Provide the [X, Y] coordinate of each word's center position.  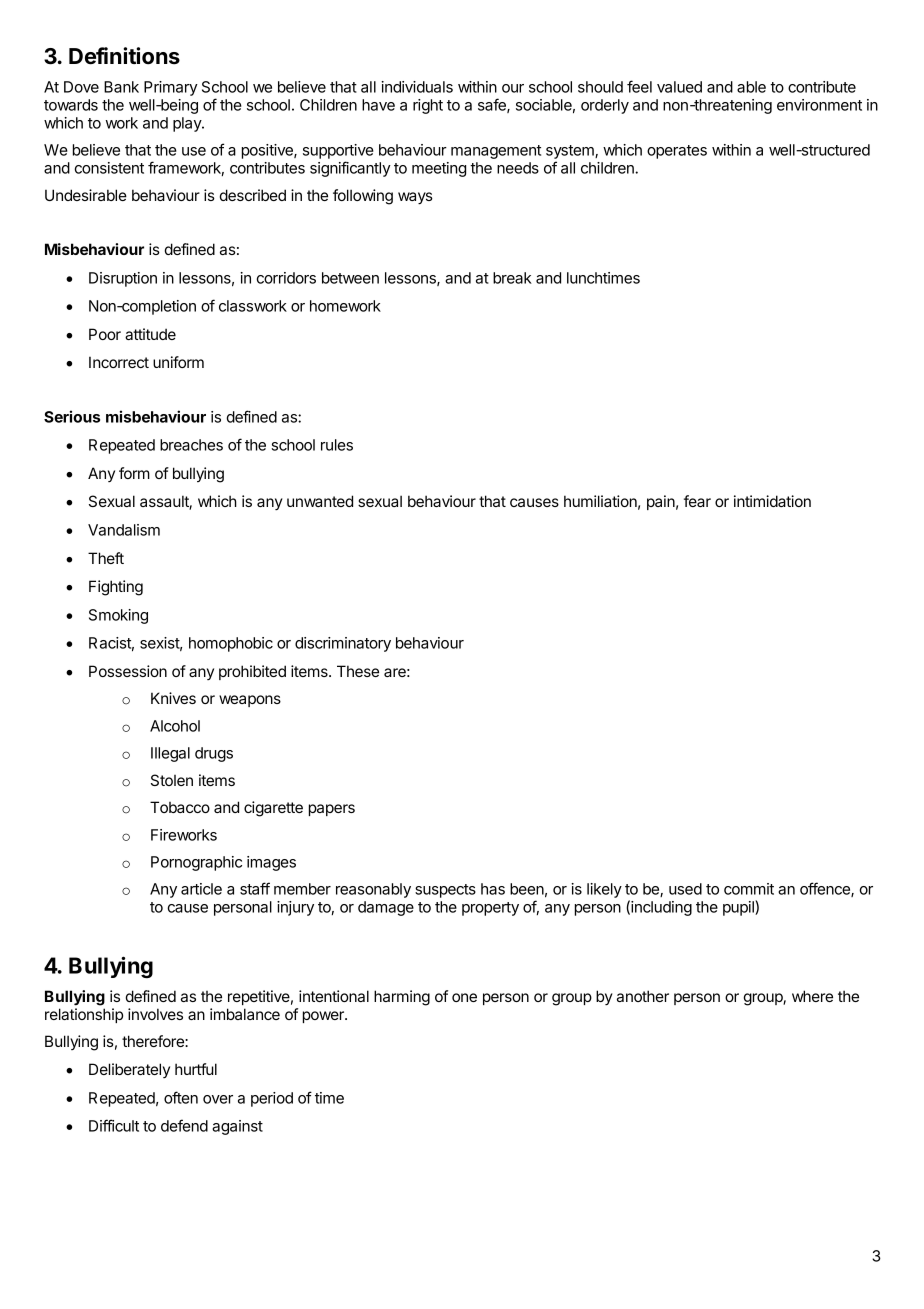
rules [337, 445]
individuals [417, 87]
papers [332, 810]
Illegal [170, 754]
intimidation [772, 501]
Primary [171, 88]
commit [749, 889]
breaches [191, 445]
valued [679, 87]
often [181, 1097]
